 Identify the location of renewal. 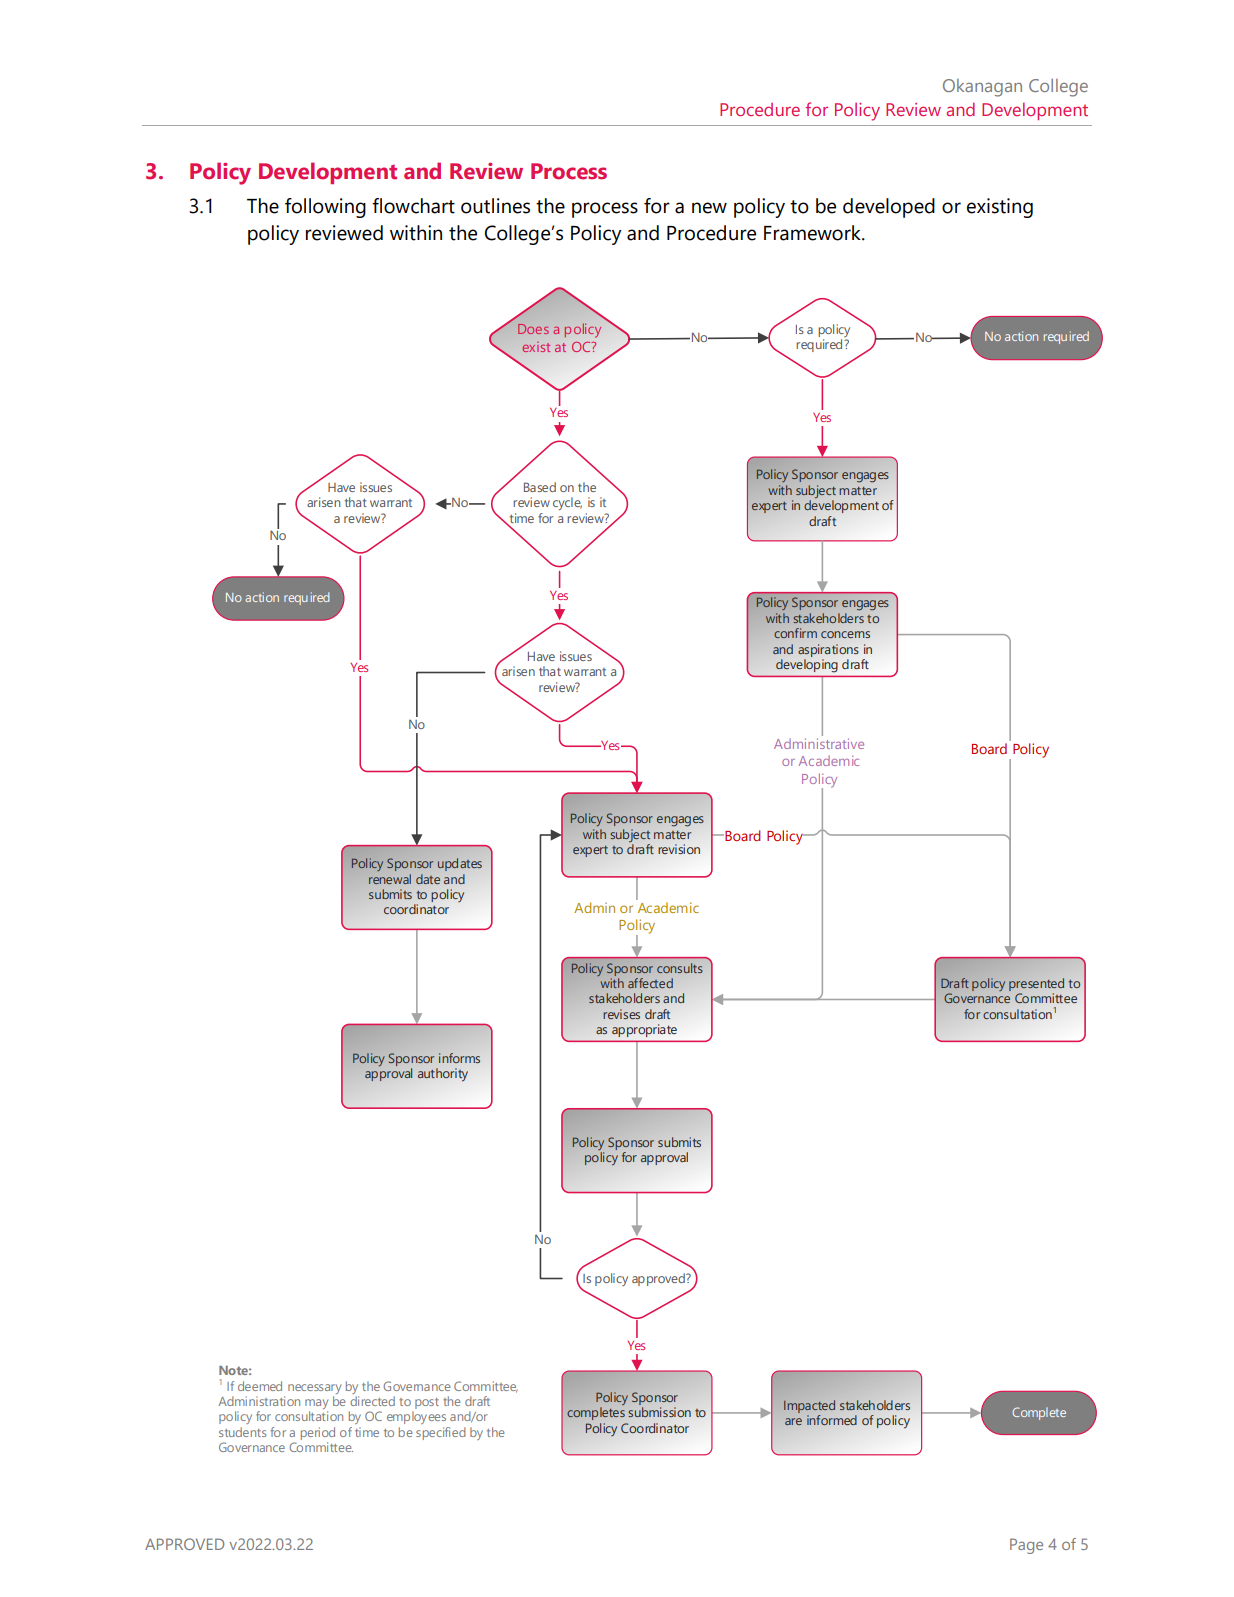
(390, 879).
